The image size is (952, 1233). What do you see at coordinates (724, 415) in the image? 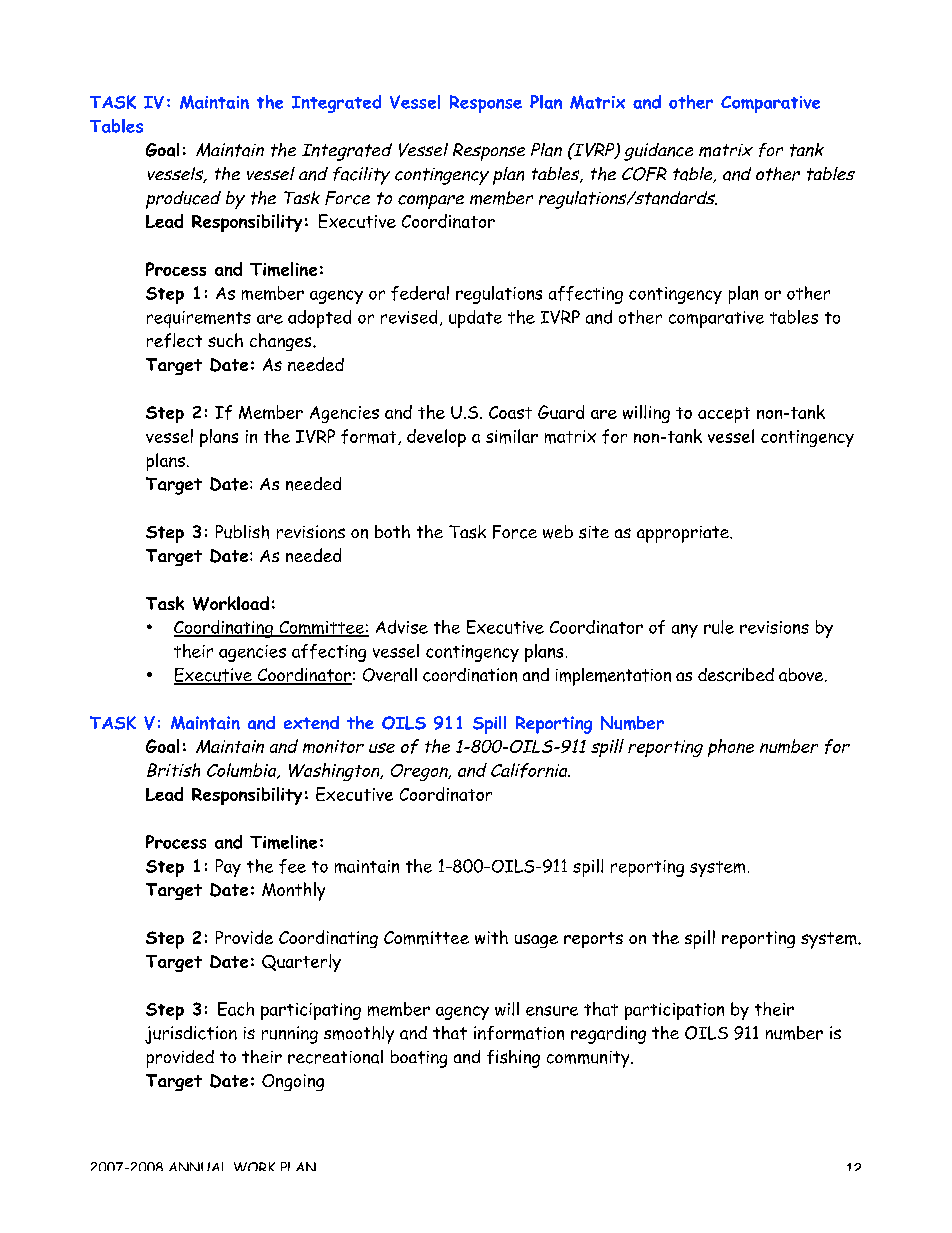
I see `accept` at bounding box center [724, 415].
